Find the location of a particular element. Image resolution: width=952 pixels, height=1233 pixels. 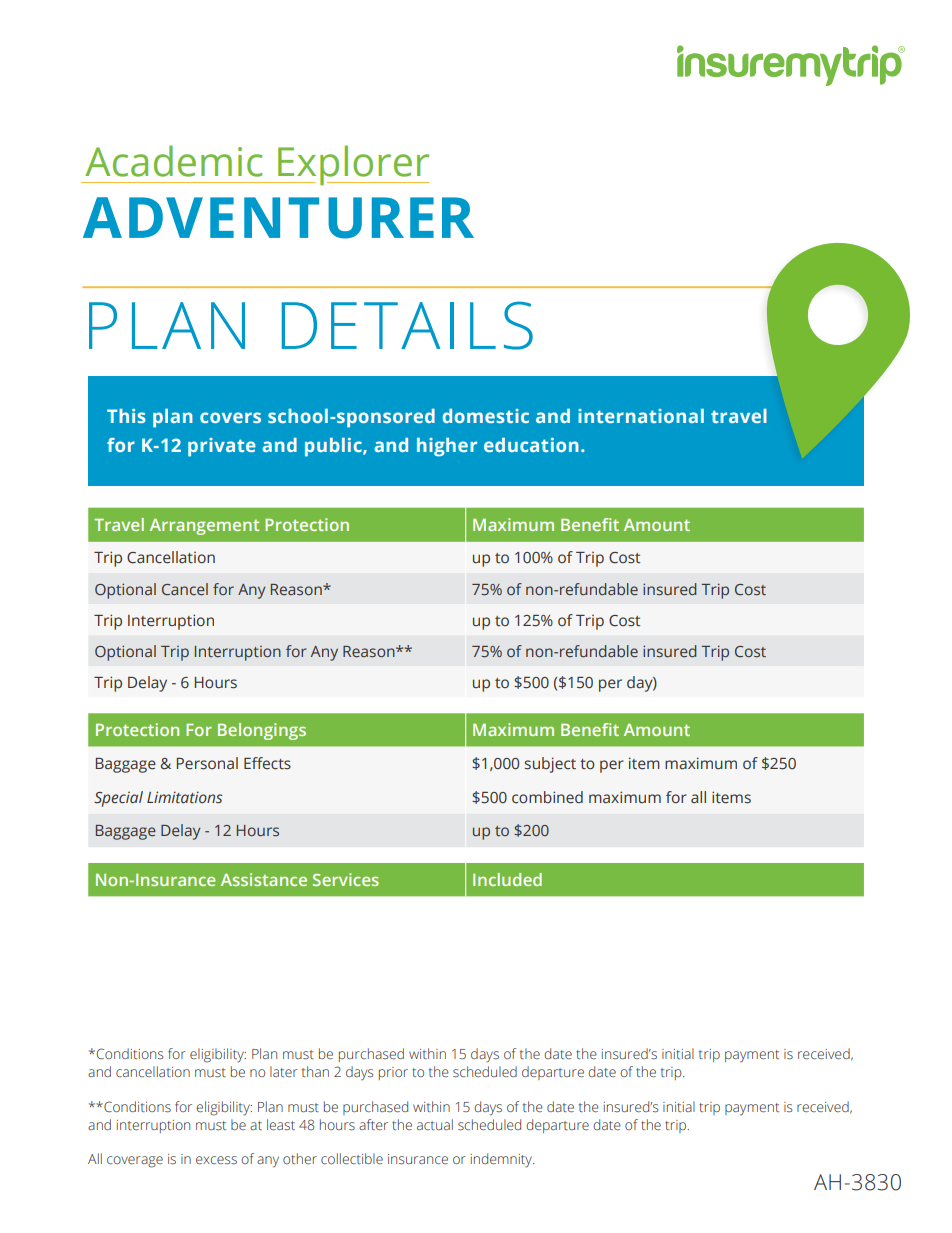

Effects is located at coordinates (267, 763).
